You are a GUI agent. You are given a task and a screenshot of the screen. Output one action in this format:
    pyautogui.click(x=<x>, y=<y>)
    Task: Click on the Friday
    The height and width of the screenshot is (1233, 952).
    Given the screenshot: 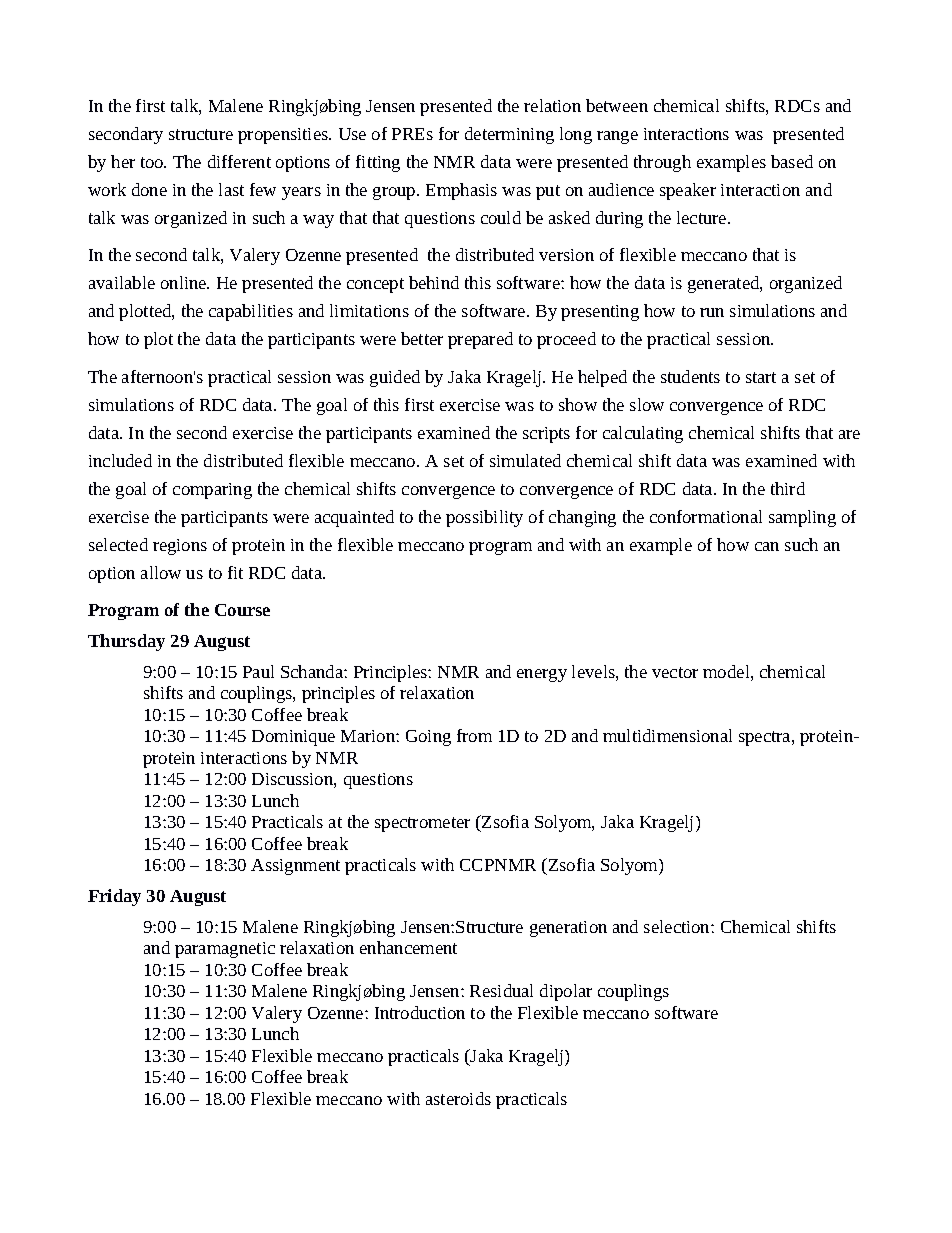 What is the action you would take?
    pyautogui.click(x=114, y=897)
